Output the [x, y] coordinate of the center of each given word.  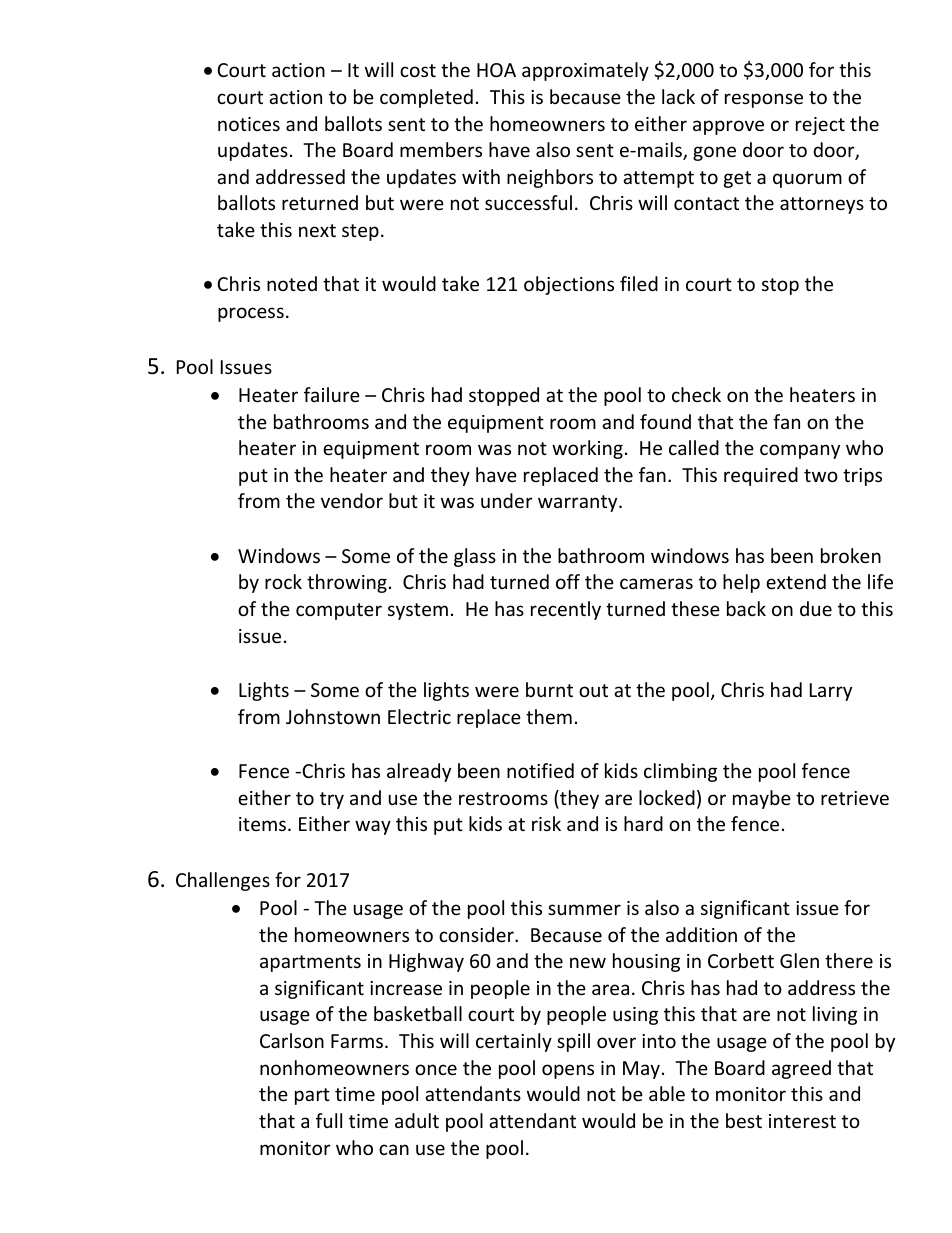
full [329, 1120]
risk [546, 823]
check [696, 394]
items [264, 824]
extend [796, 581]
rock [283, 581]
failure [332, 394]
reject [820, 126]
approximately [585, 71]
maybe [762, 799]
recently [566, 610]
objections [569, 285]
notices [249, 124]
